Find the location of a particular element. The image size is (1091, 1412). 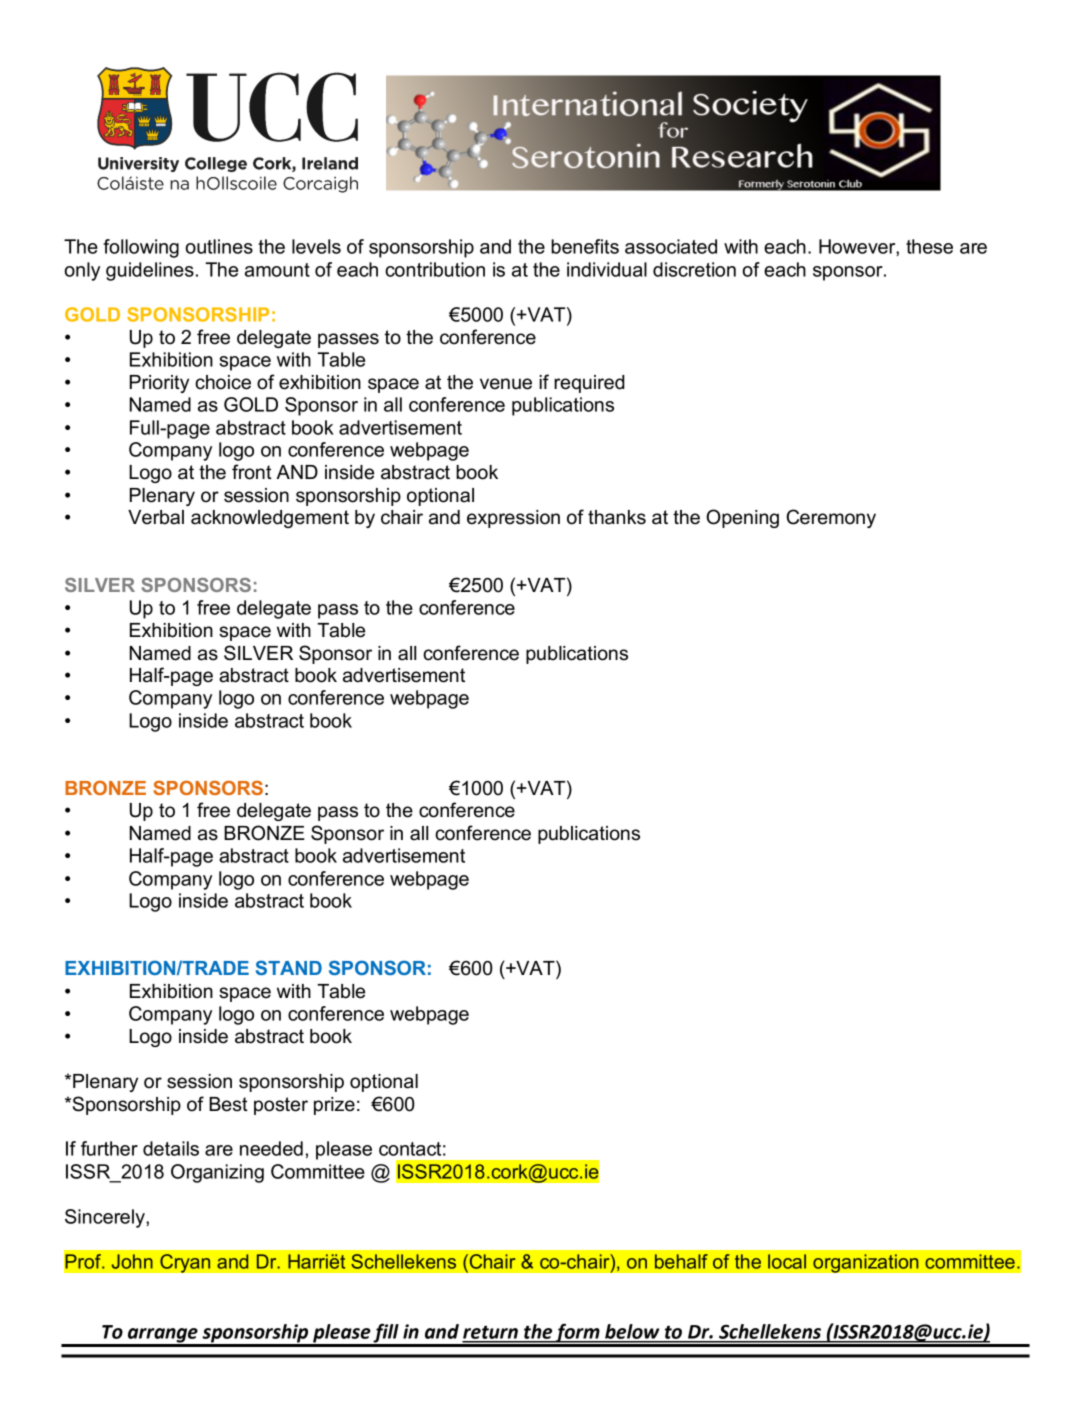

these is located at coordinates (929, 246).
